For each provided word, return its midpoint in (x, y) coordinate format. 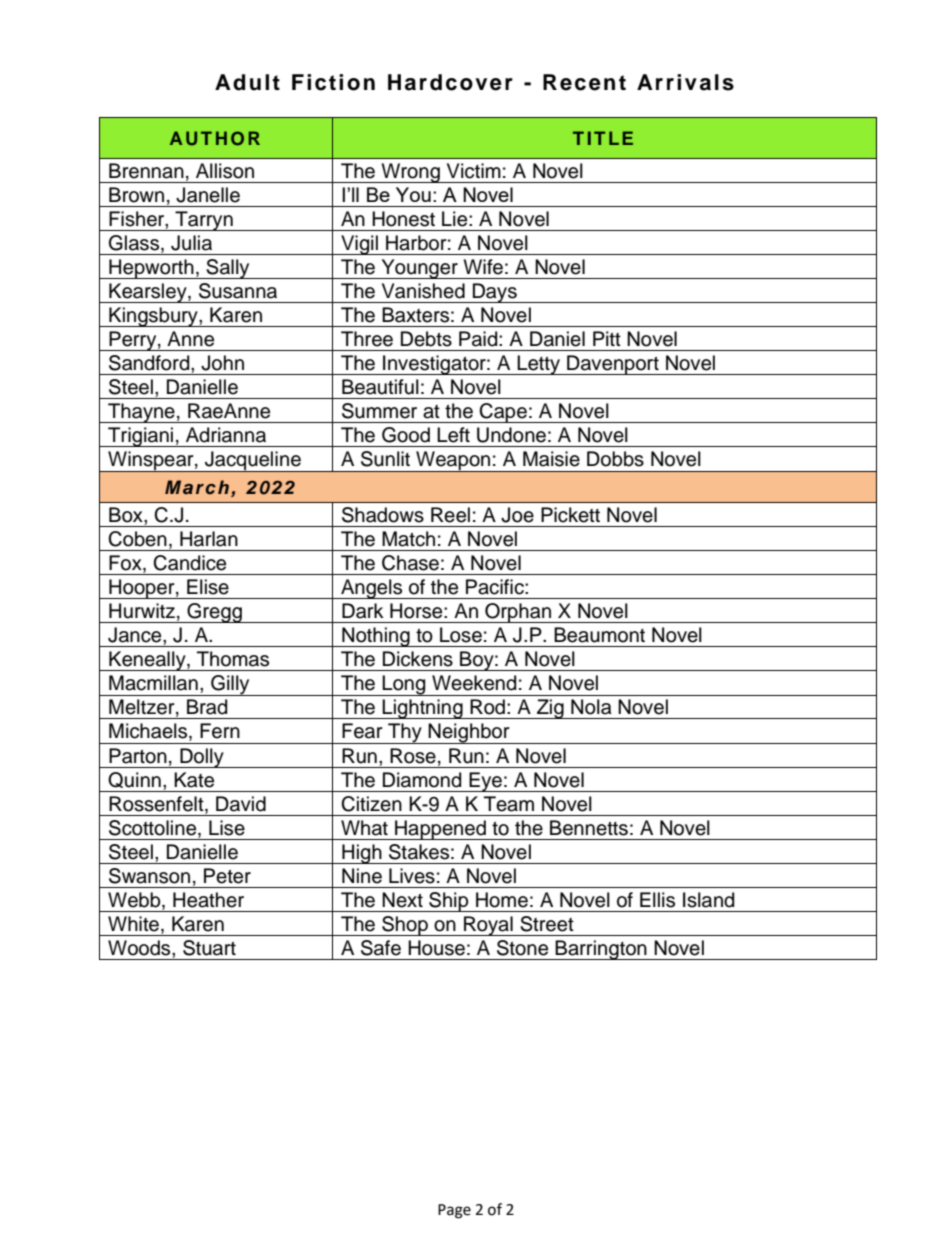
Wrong (410, 173)
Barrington (601, 950)
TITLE (603, 138)
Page (454, 1211)
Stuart (209, 948)
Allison (225, 171)
